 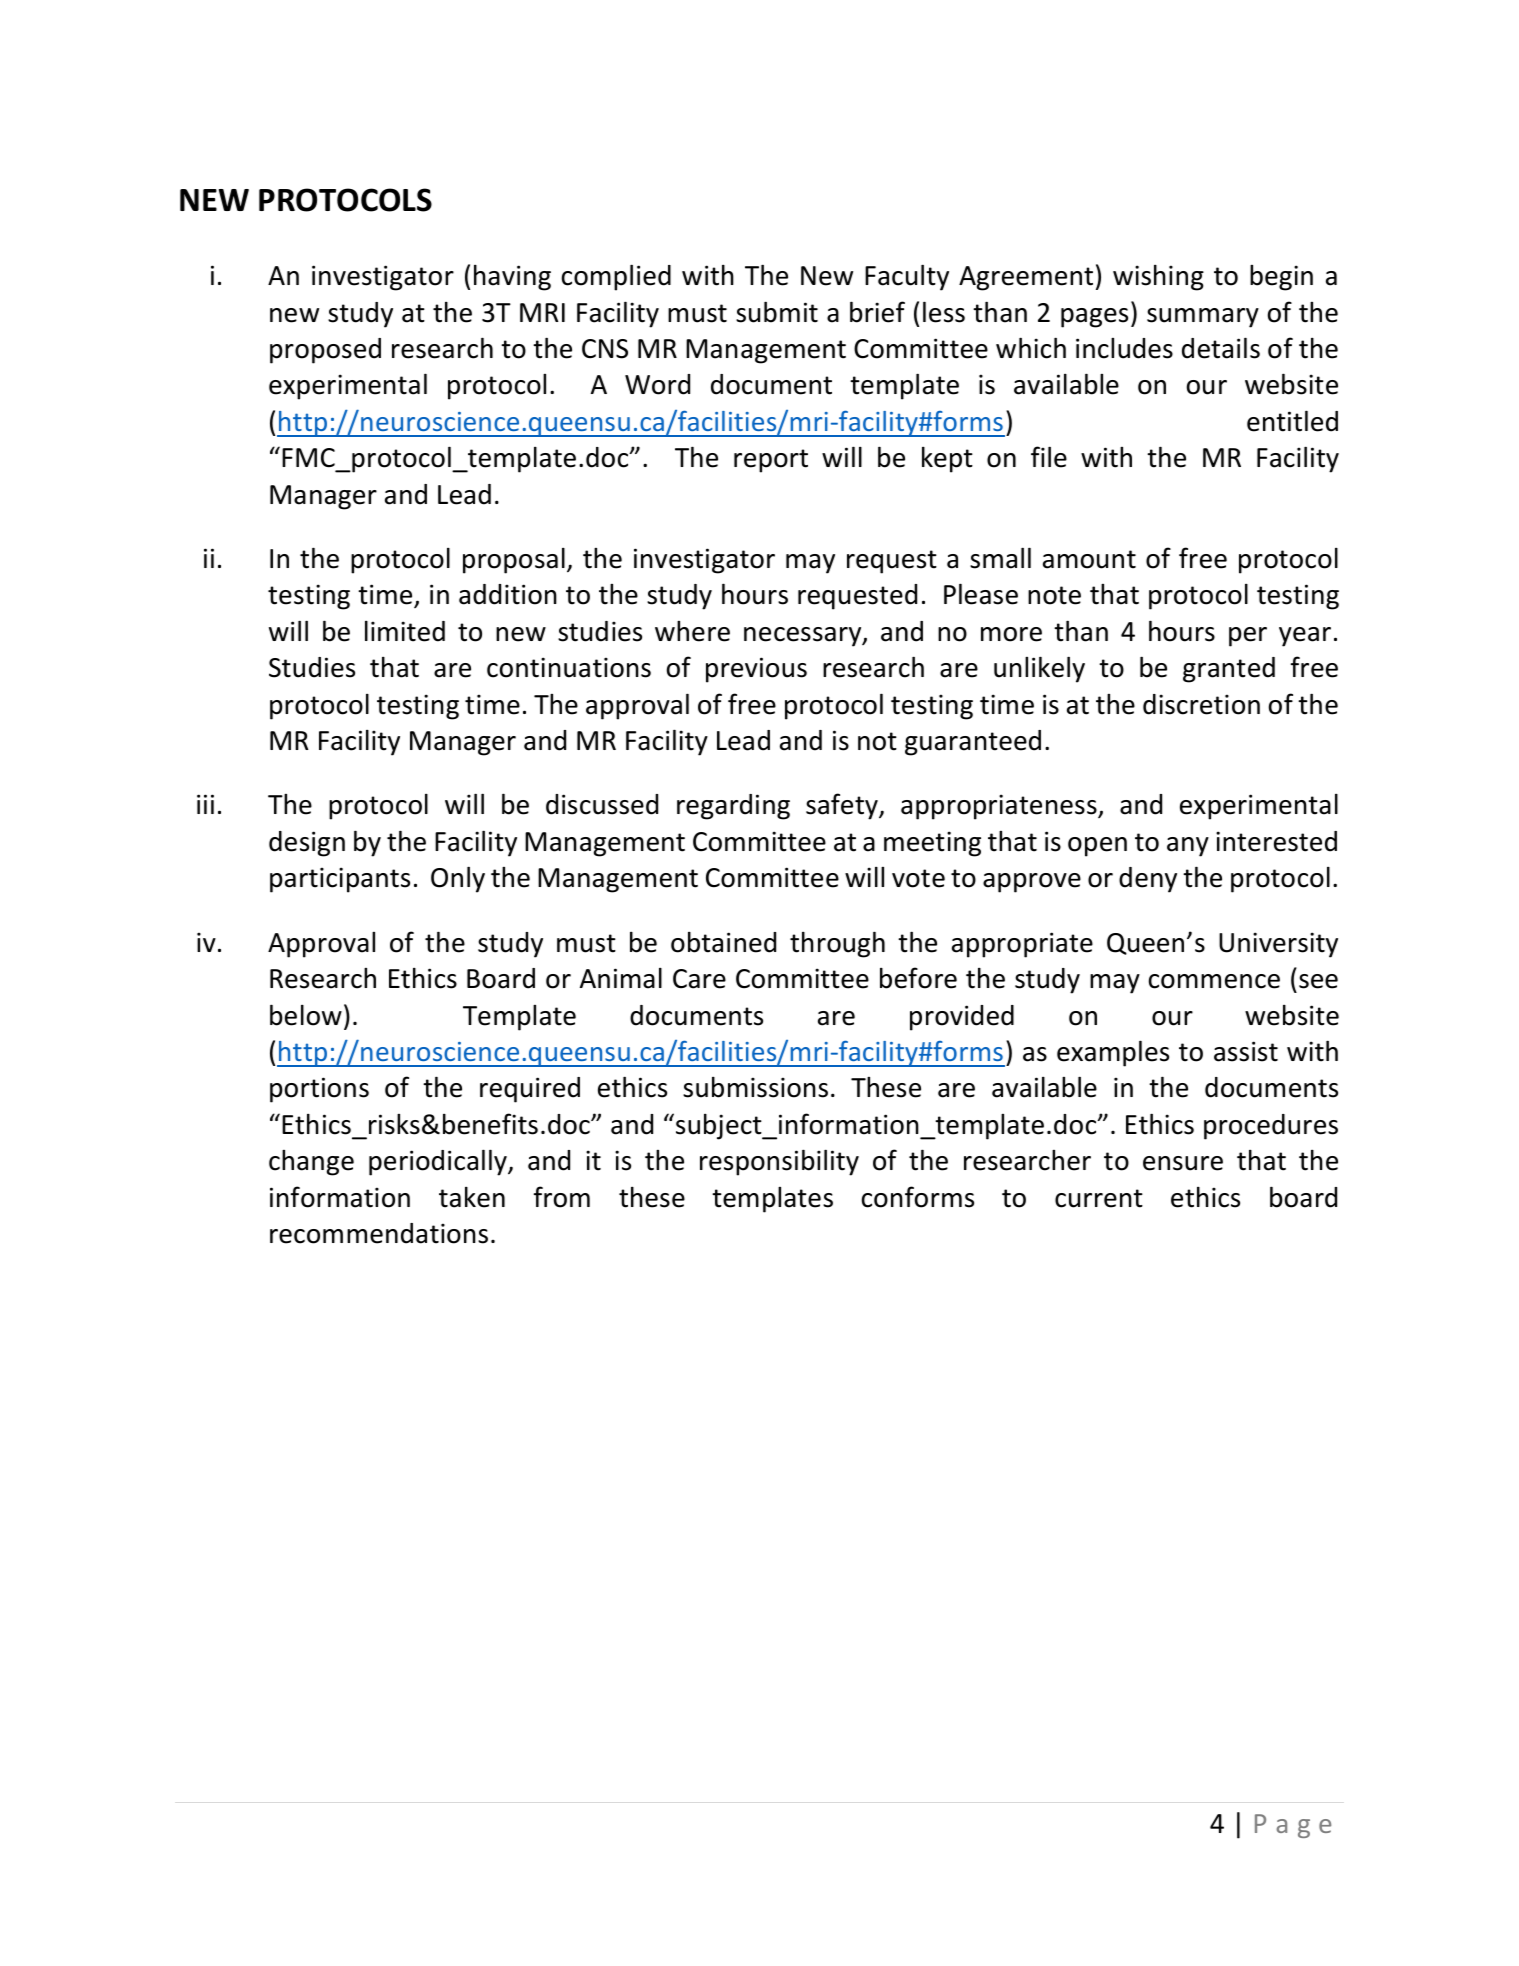 I want to click on summary, so click(x=1203, y=318).
